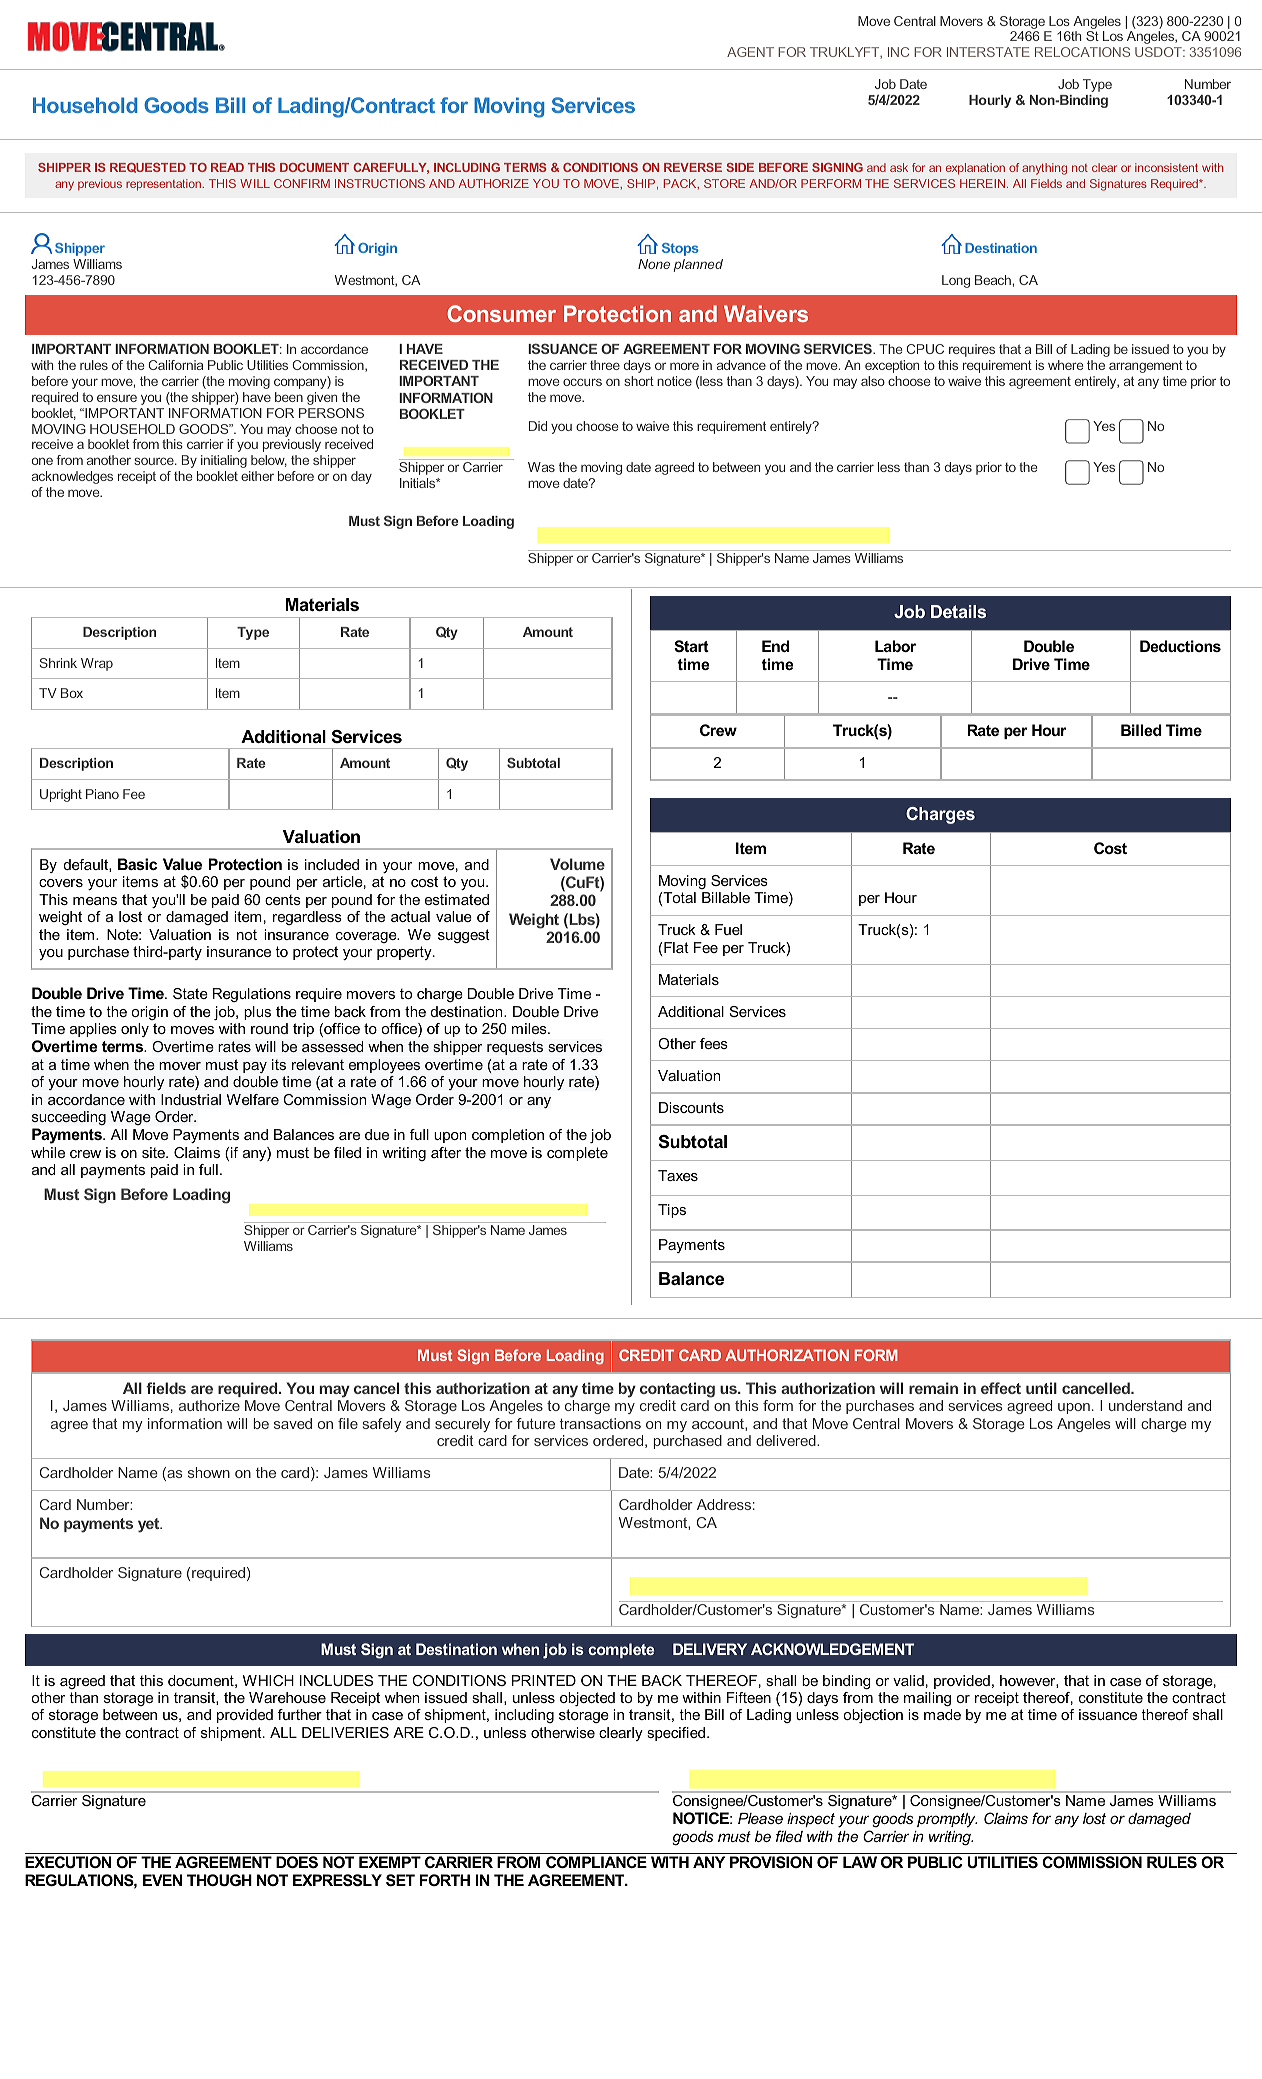 Image resolution: width=1262 pixels, height=2079 pixels. What do you see at coordinates (693, 167) in the document?
I see `REVERSE` at bounding box center [693, 167].
